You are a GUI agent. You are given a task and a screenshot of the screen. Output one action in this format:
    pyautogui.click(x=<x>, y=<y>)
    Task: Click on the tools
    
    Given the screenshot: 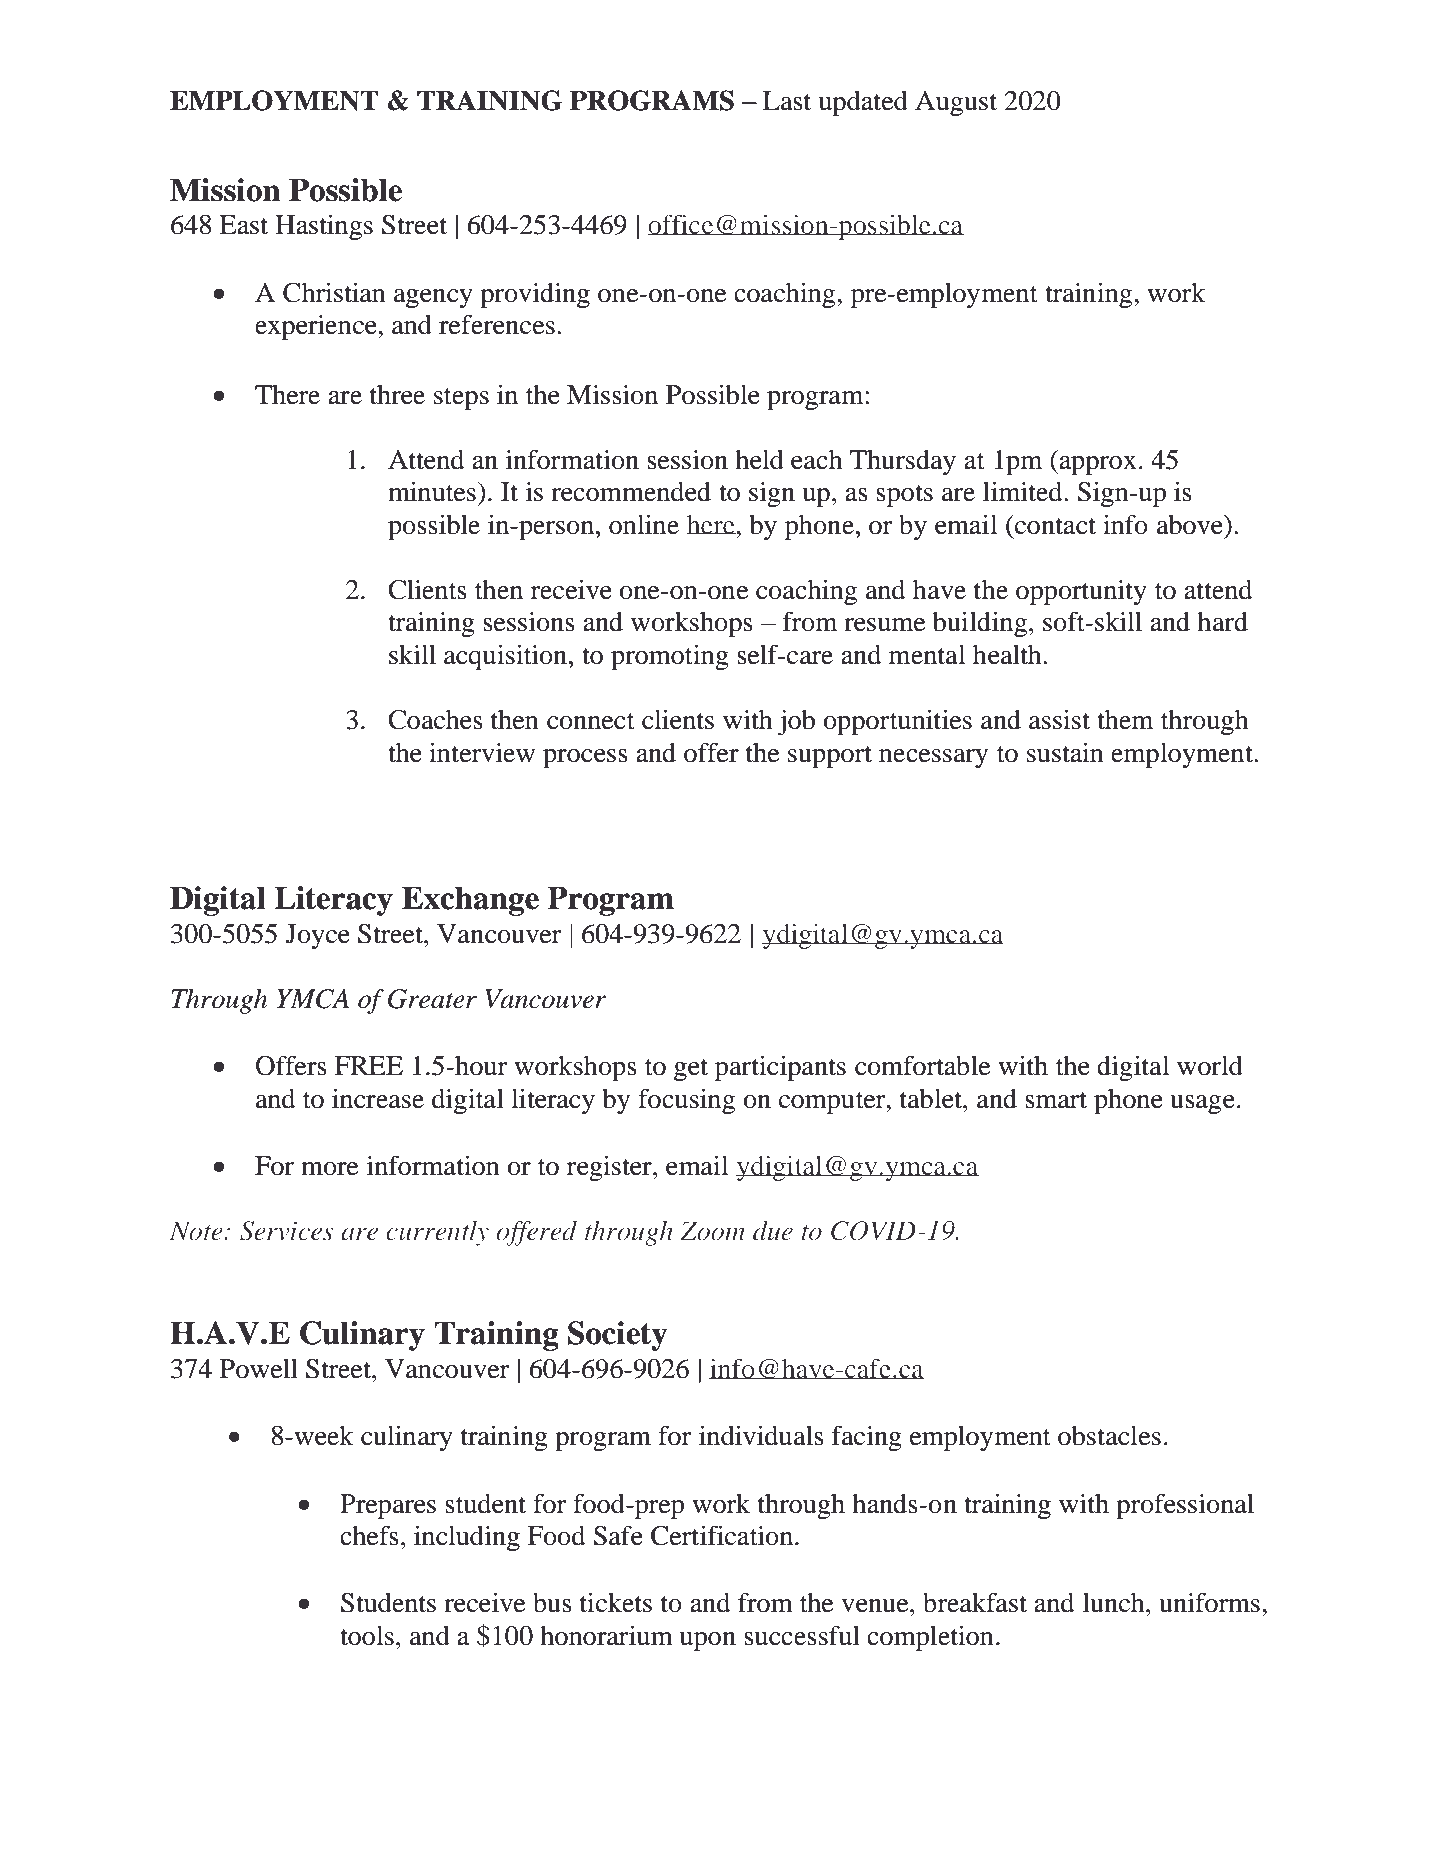 What is the action you would take?
    pyautogui.click(x=367, y=1636)
